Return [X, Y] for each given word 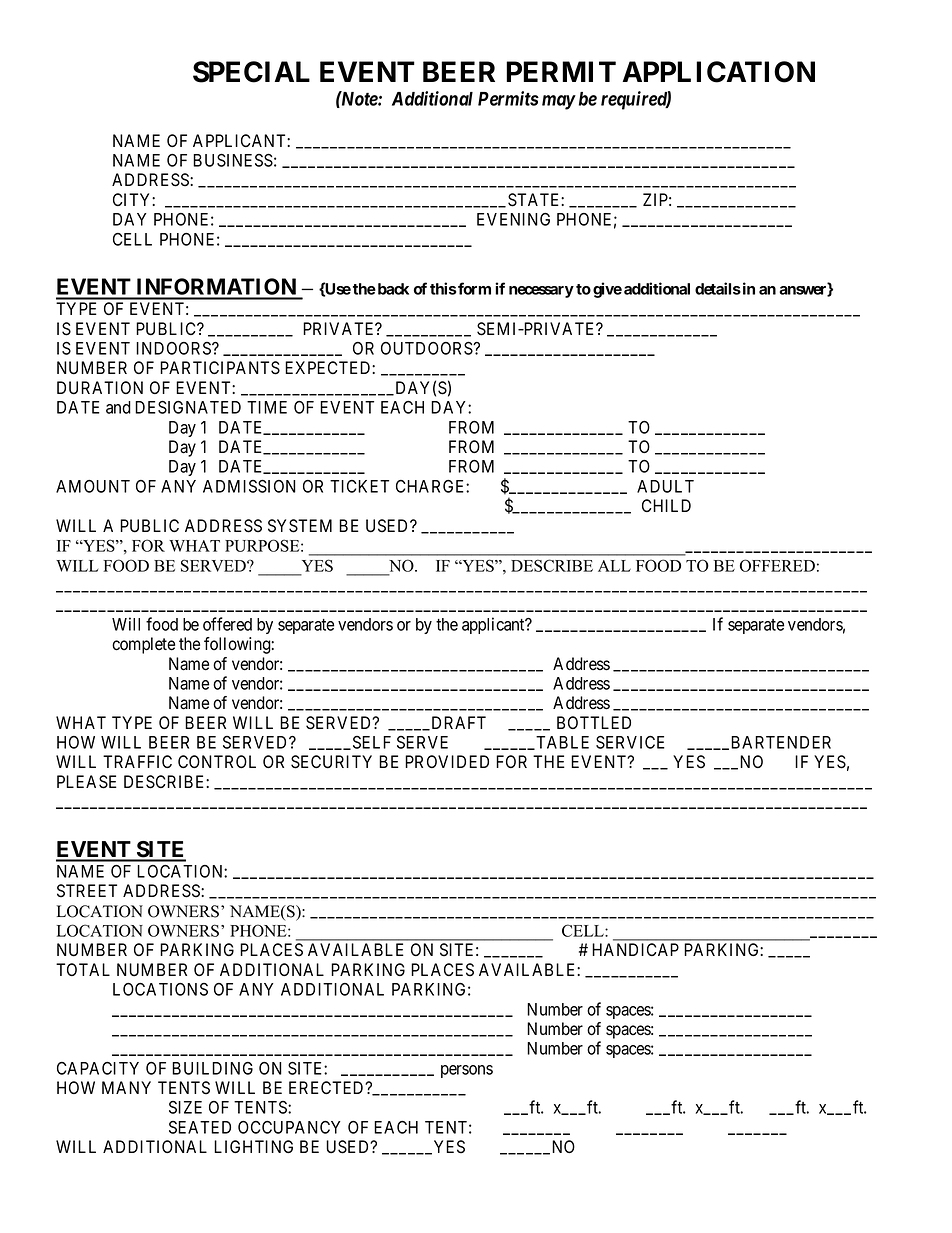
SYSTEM [300, 526]
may [559, 102]
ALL [614, 566]
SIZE [185, 1107]
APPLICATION [719, 72]
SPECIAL [251, 72]
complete [143, 645]
